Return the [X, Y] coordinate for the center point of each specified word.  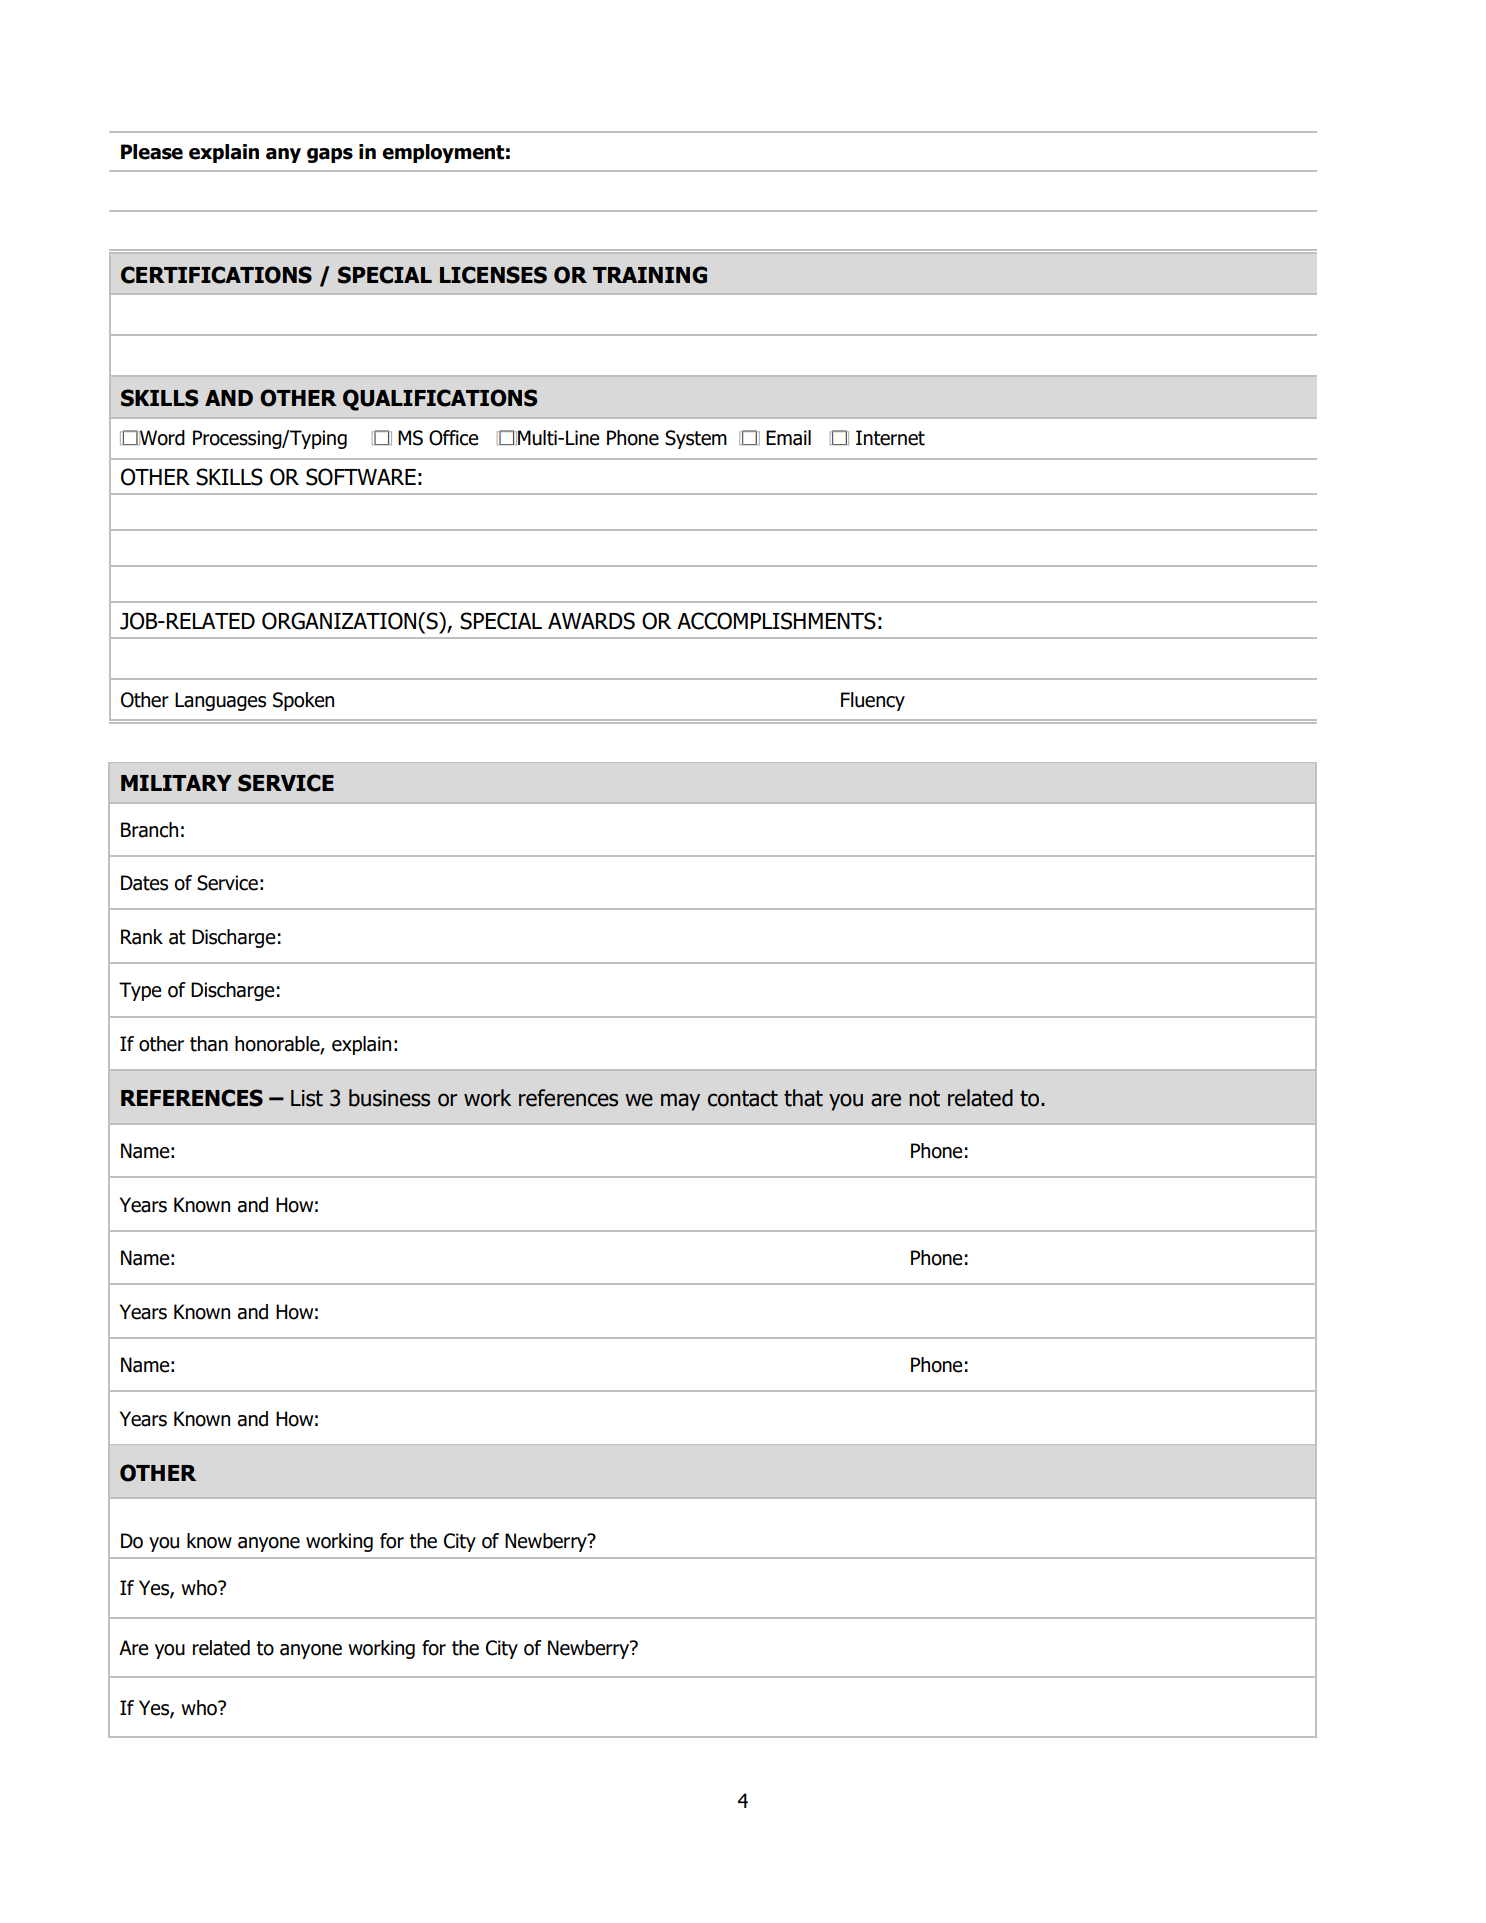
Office [454, 438]
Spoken [303, 701]
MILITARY [176, 783]
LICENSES [493, 275]
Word [161, 438]
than [209, 1044]
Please [152, 152]
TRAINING [650, 275]
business [389, 1098]
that [803, 1098]
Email [788, 438]
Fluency [873, 701]
